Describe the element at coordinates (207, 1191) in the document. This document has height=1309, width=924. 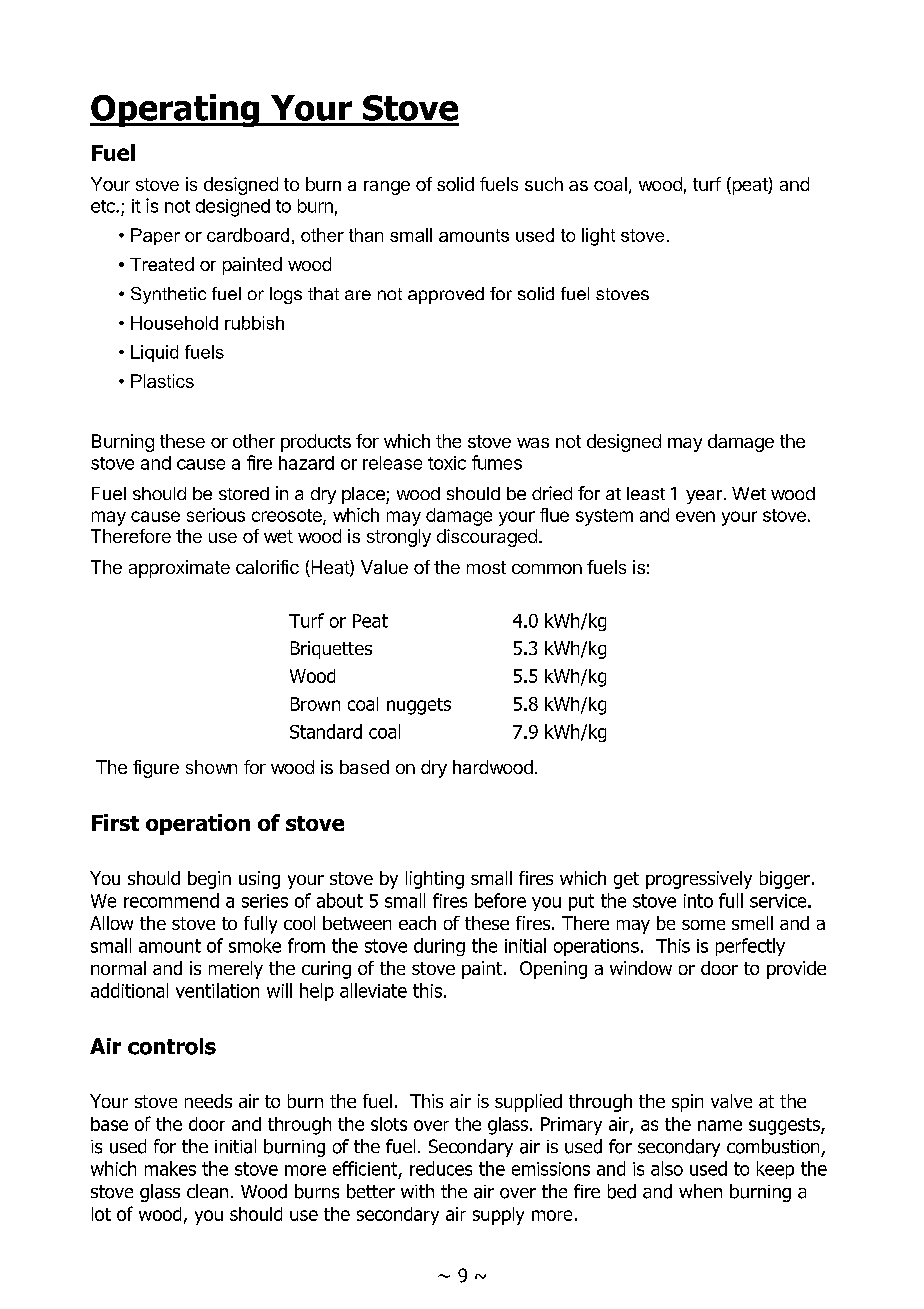
I see `clean` at that location.
